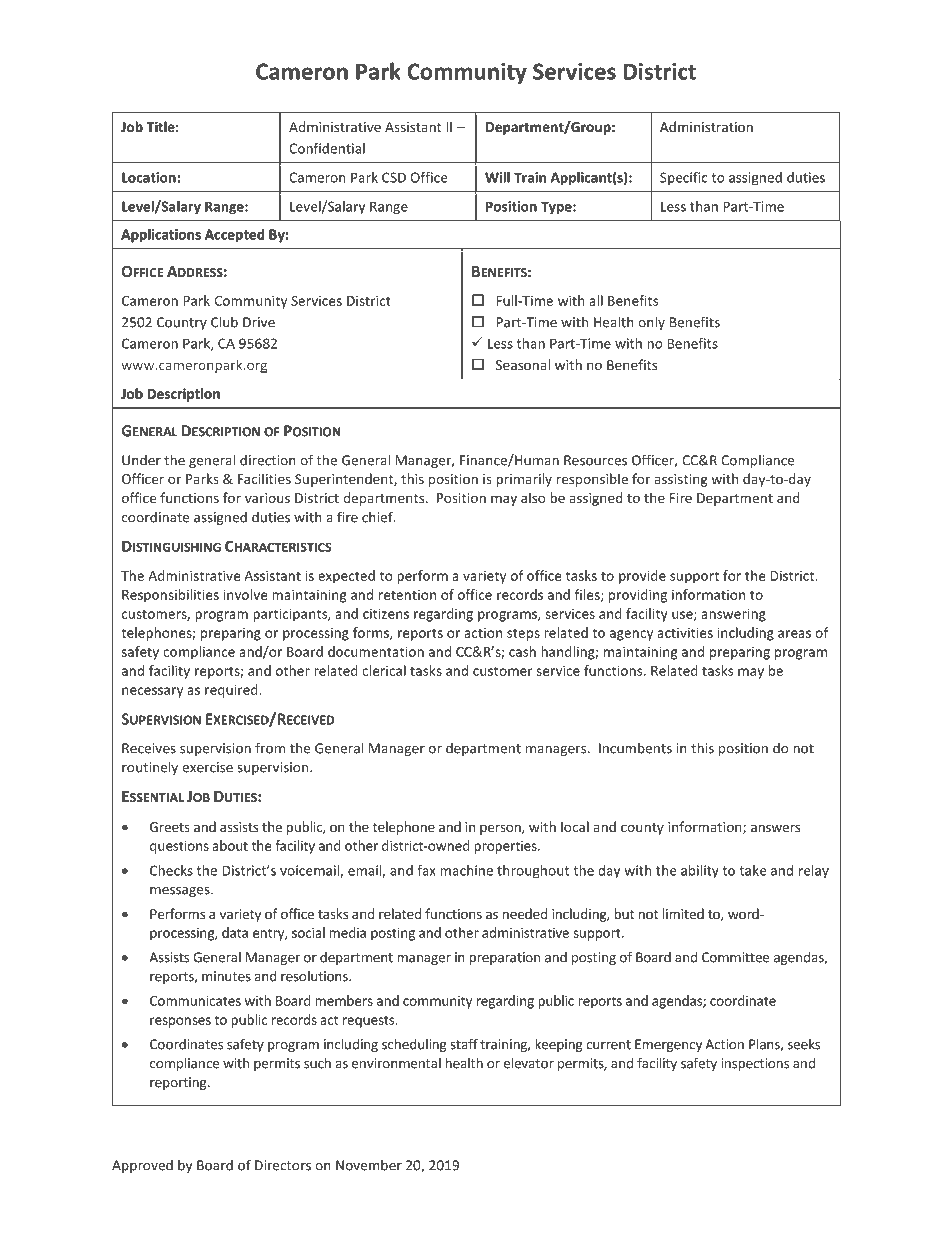  Describe the element at coordinates (706, 126) in the screenshot. I see `Administration` at that location.
